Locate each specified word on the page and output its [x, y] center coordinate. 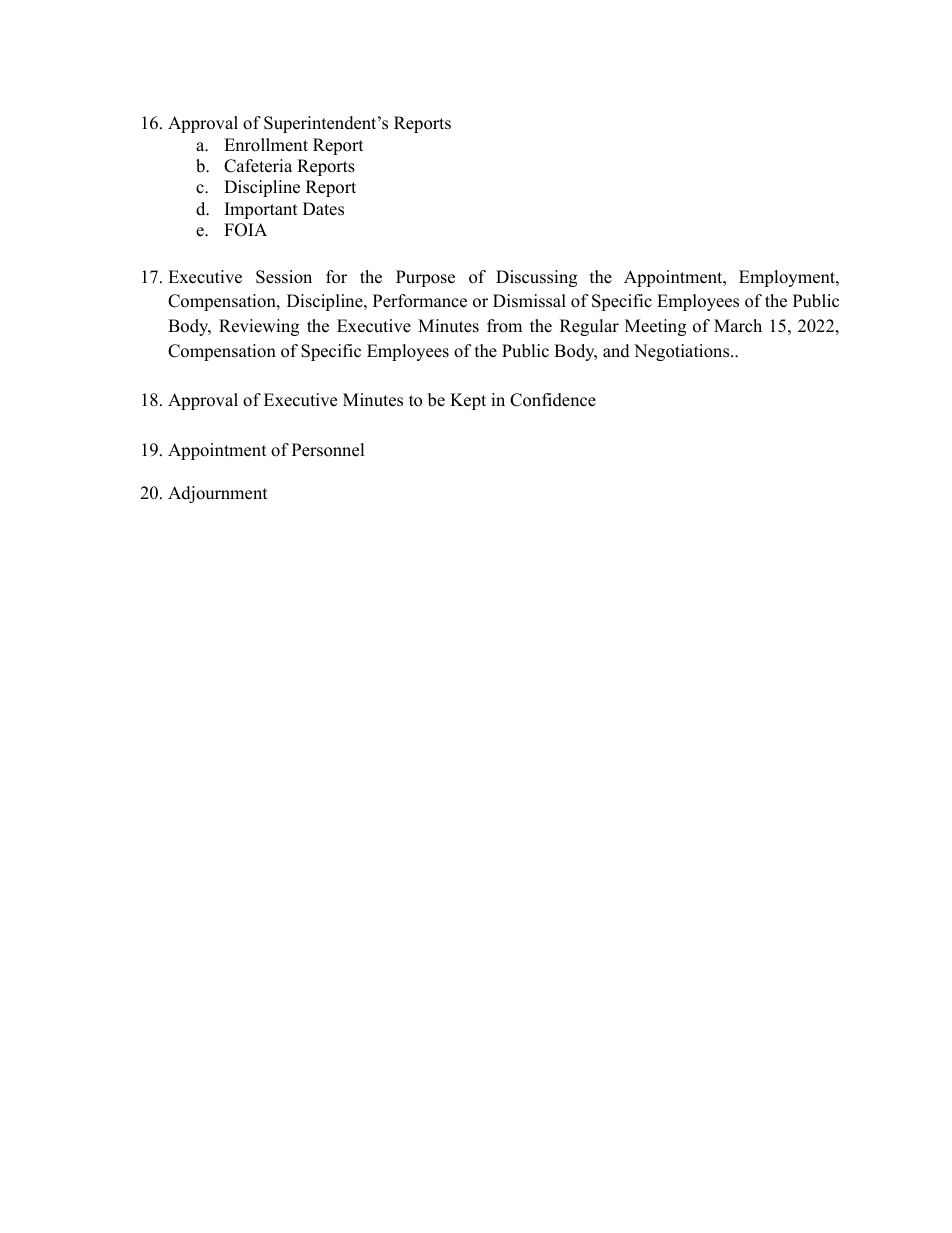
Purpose [425, 278]
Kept [468, 401]
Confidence [553, 400]
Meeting [655, 327]
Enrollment [266, 145]
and [616, 351]
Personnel [328, 450]
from [504, 326]
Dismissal [529, 301]
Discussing [536, 278]
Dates [323, 209]
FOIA [245, 230]
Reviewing [259, 327]
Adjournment [218, 494]
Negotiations [683, 352]
